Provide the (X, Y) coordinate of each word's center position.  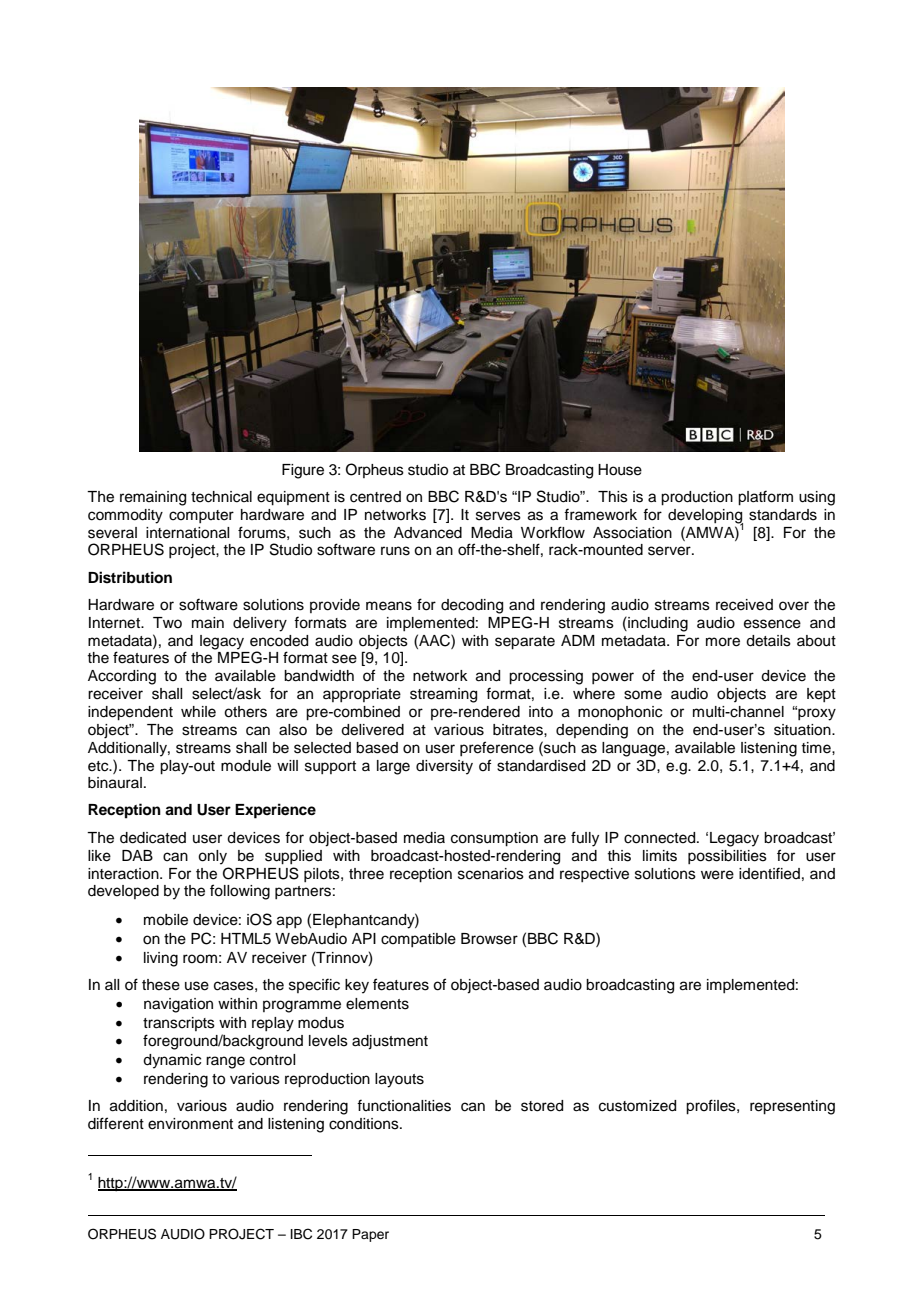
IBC (301, 1234)
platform (765, 498)
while (198, 712)
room (200, 959)
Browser (489, 939)
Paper (370, 1235)
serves (498, 516)
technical (221, 497)
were (717, 875)
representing (792, 1107)
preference (497, 748)
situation (803, 730)
